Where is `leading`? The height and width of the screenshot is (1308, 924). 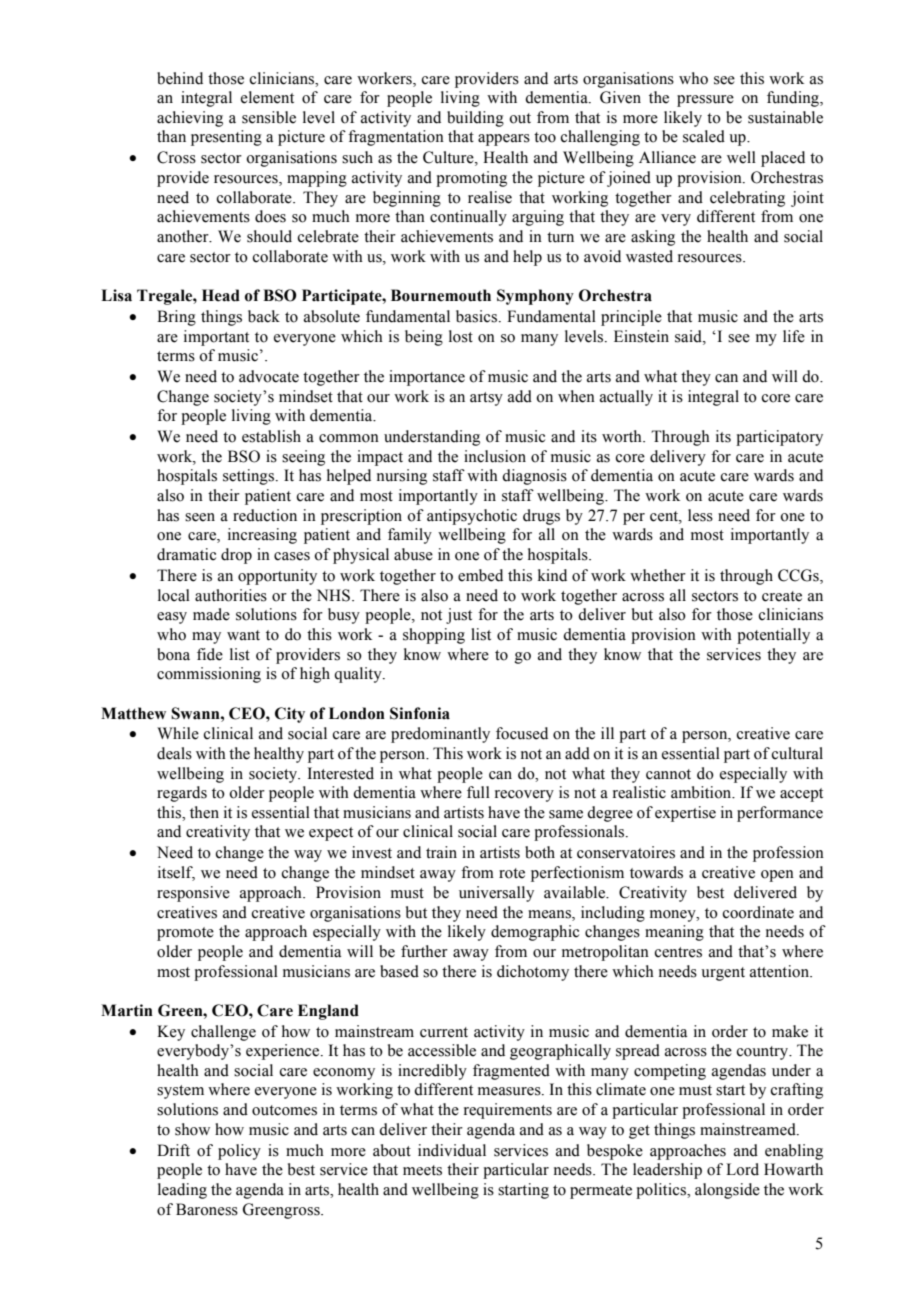 leading is located at coordinates (182, 1191).
